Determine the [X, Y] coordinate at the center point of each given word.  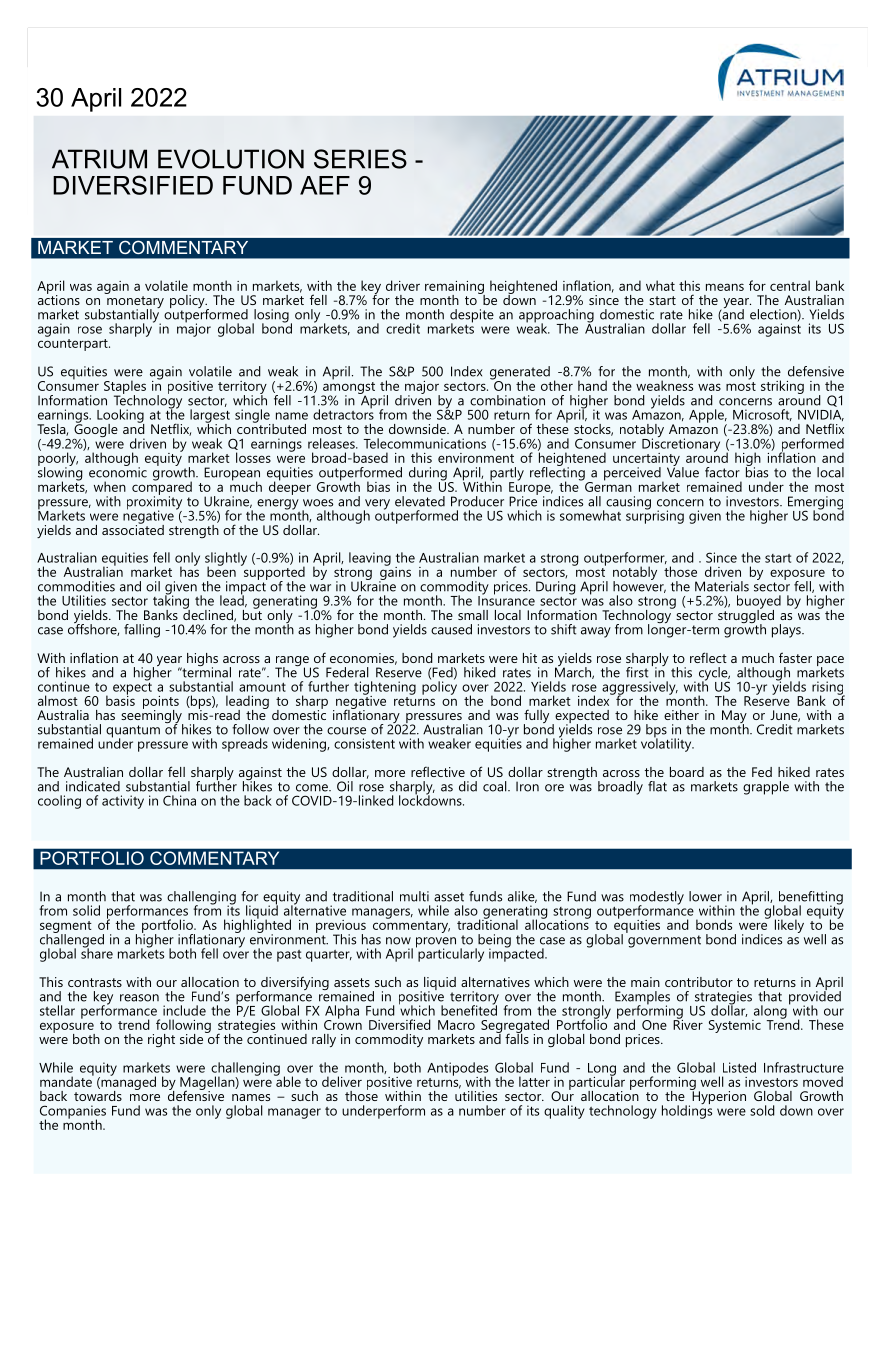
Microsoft [761, 414]
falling [142, 631]
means [725, 287]
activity [123, 802]
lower [705, 896]
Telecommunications [424, 443]
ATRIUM [99, 159]
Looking [121, 417]
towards [98, 1094]
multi [414, 896]
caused [451, 629]
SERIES [360, 159]
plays [786, 631]
